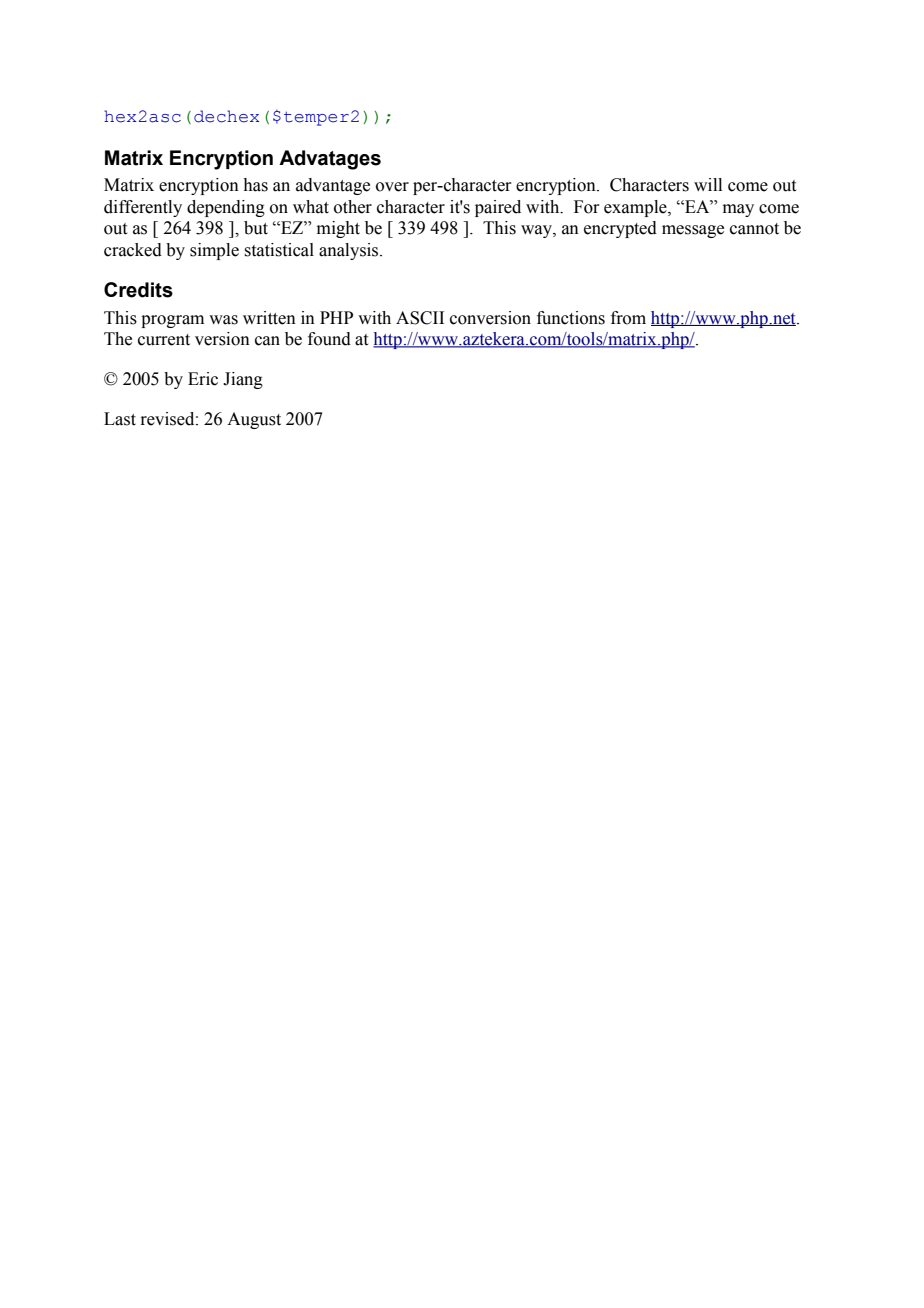  I want to click on from, so click(628, 318).
